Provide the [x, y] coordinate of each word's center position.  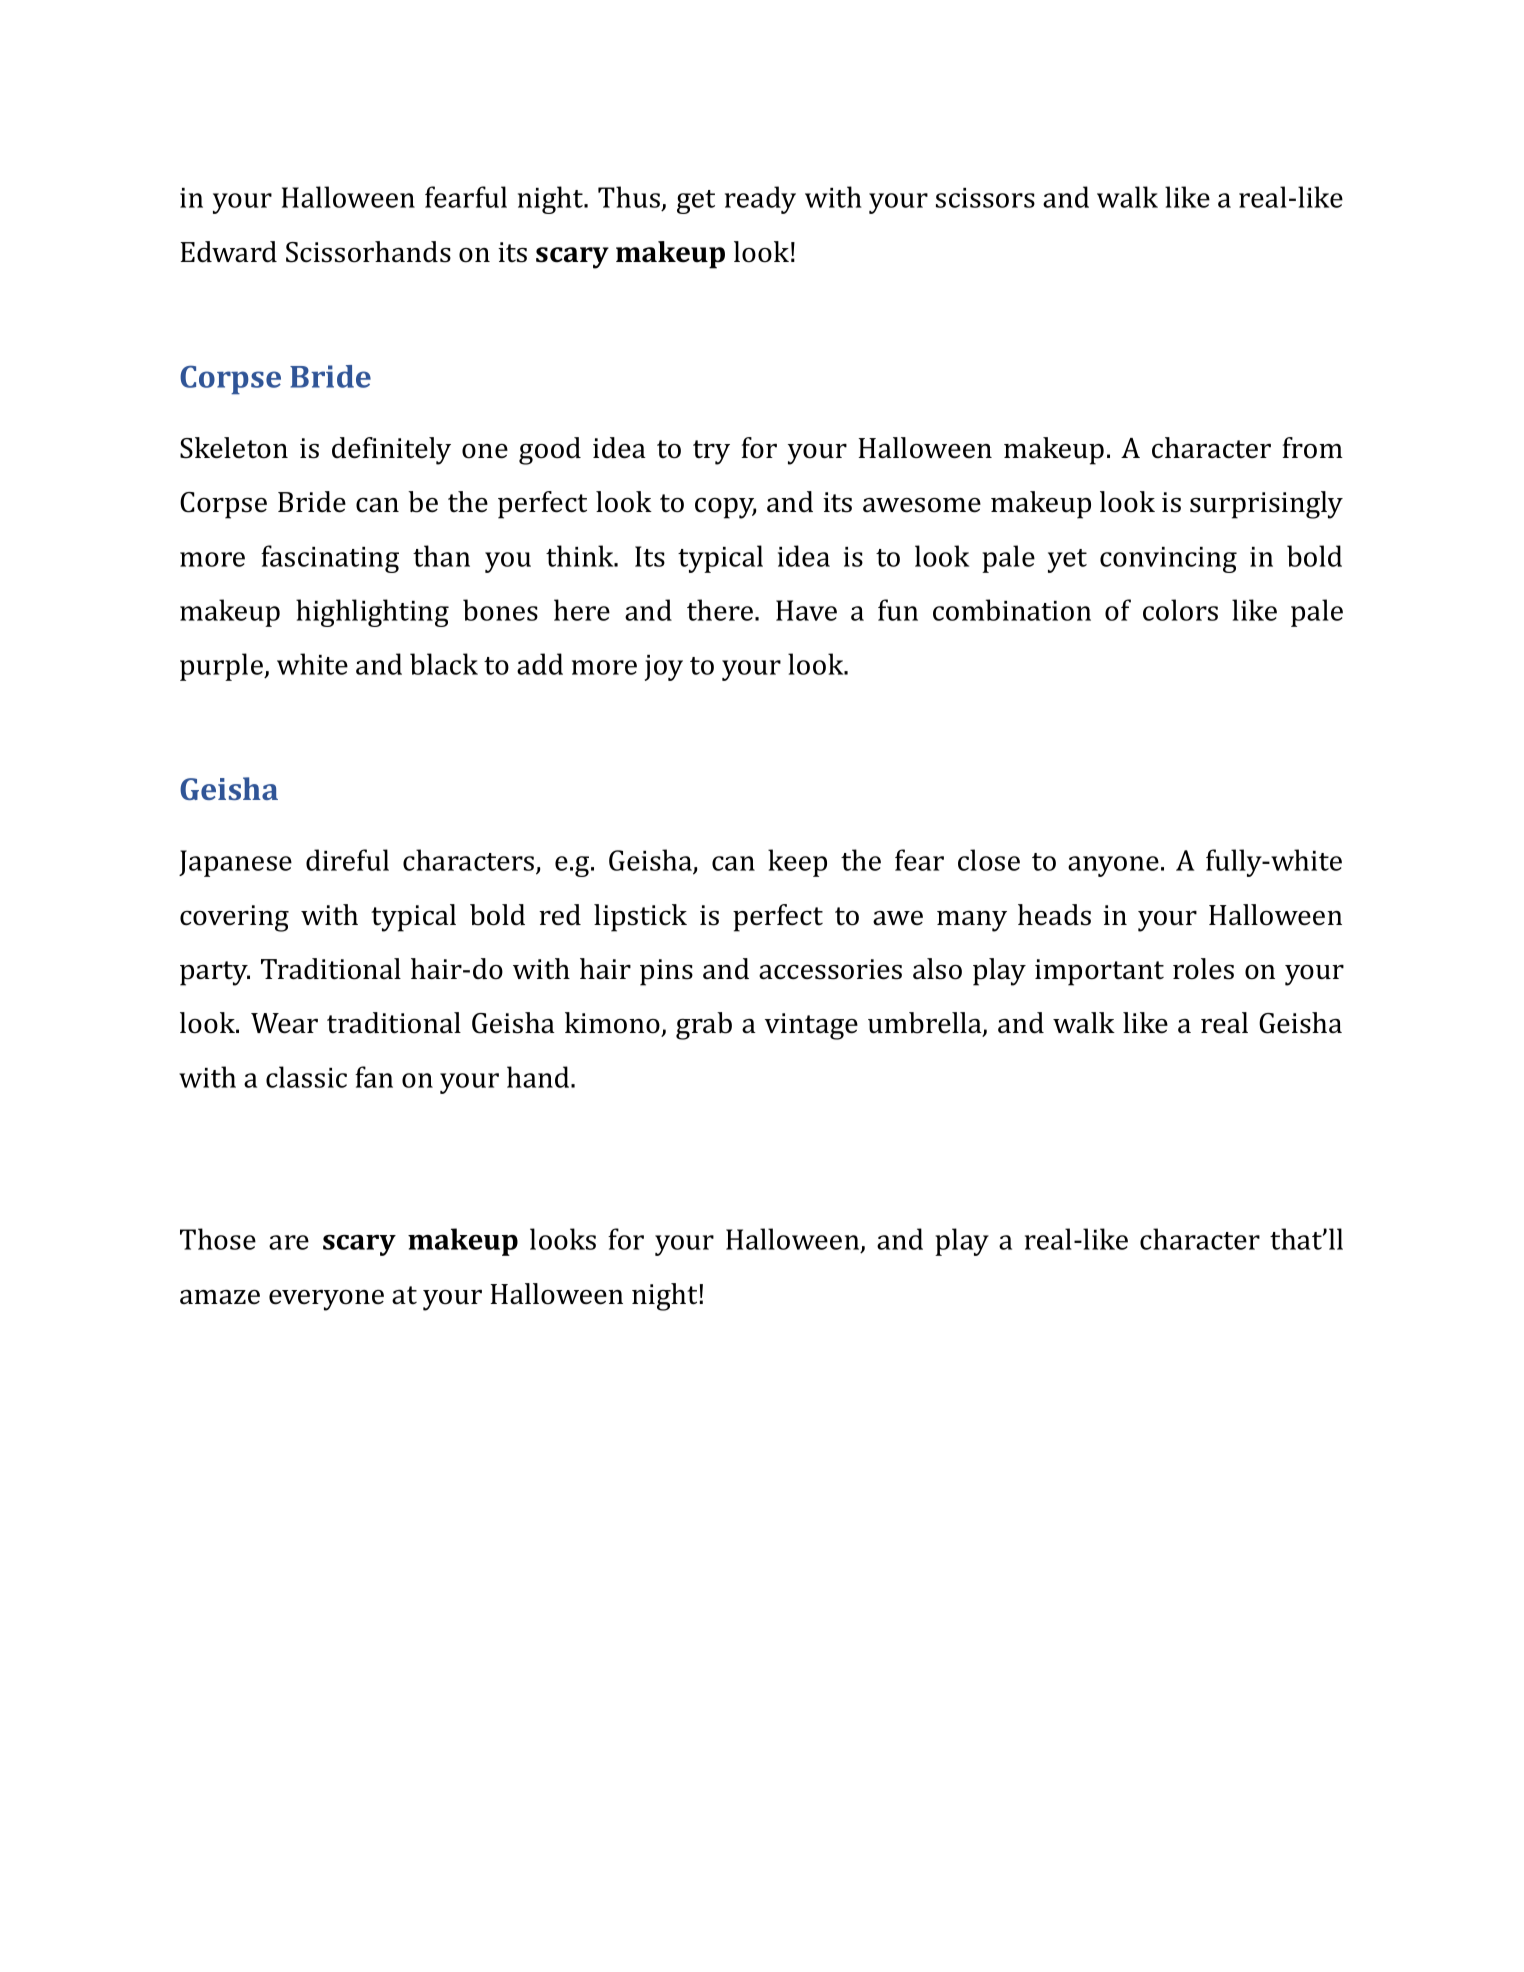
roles [1203, 969]
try [711, 452]
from [1313, 448]
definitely [391, 451]
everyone [326, 1300]
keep [797, 863]
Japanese [235, 863]
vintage [811, 1026]
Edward [229, 252]
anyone [1113, 866]
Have [806, 610]
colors [1180, 610]
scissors [985, 198]
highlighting [372, 613]
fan [374, 1077]
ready [760, 200]
